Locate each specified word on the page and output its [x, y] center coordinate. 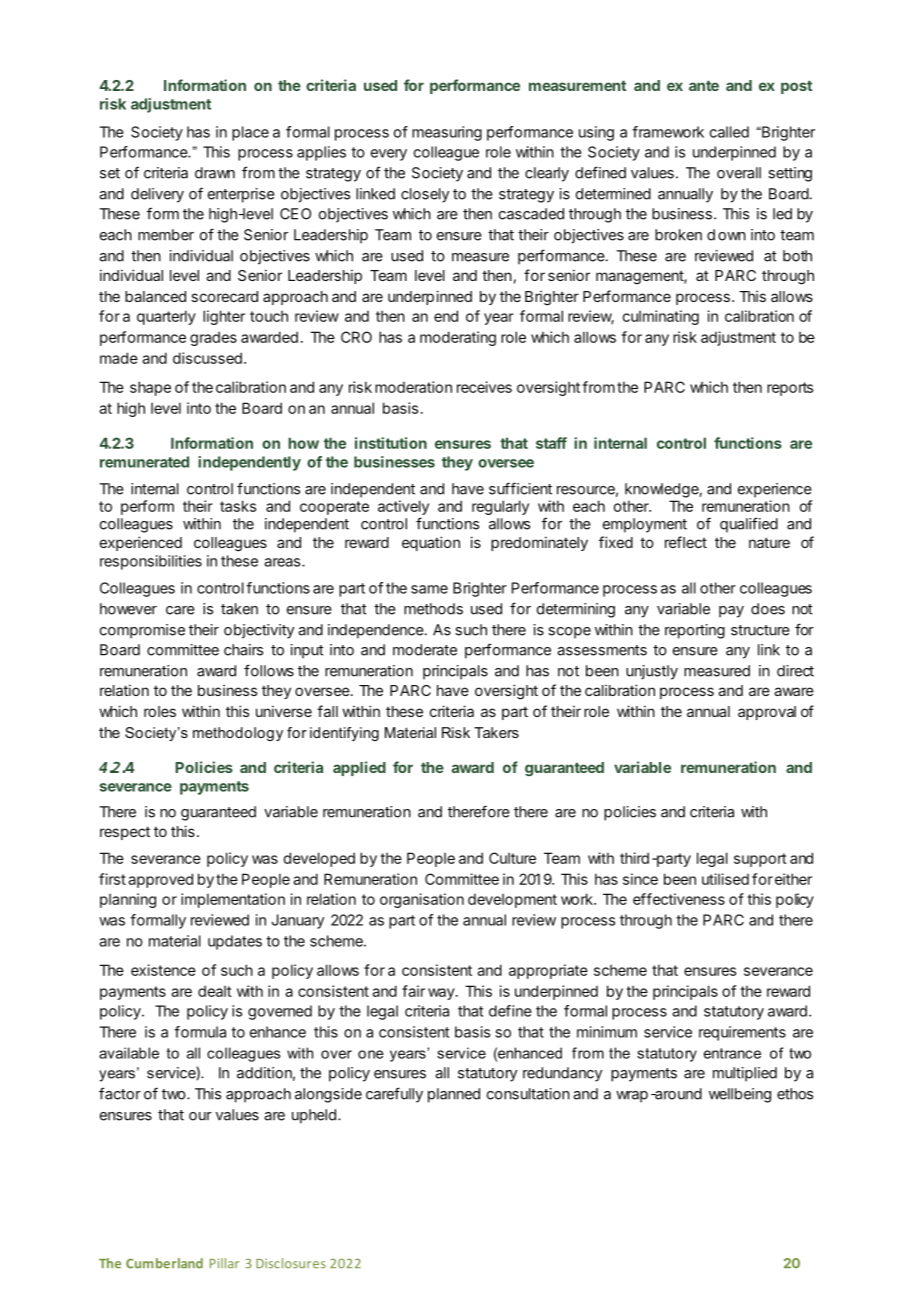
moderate [425, 650]
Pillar [224, 1263]
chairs [243, 650]
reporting [695, 631]
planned [454, 1095]
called [729, 132]
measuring [447, 133]
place [250, 133]
